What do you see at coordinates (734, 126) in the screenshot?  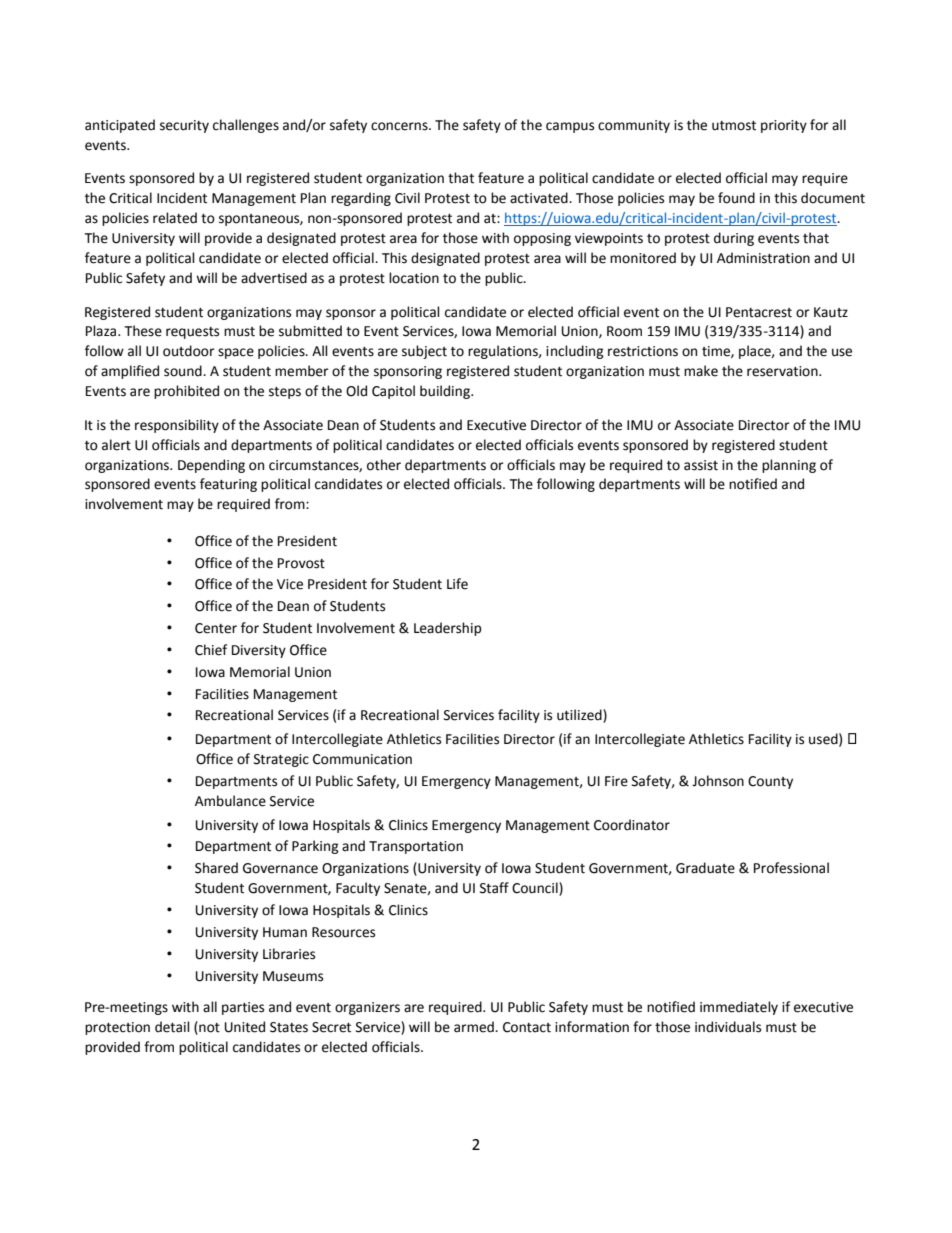 I see `utmost` at bounding box center [734, 126].
